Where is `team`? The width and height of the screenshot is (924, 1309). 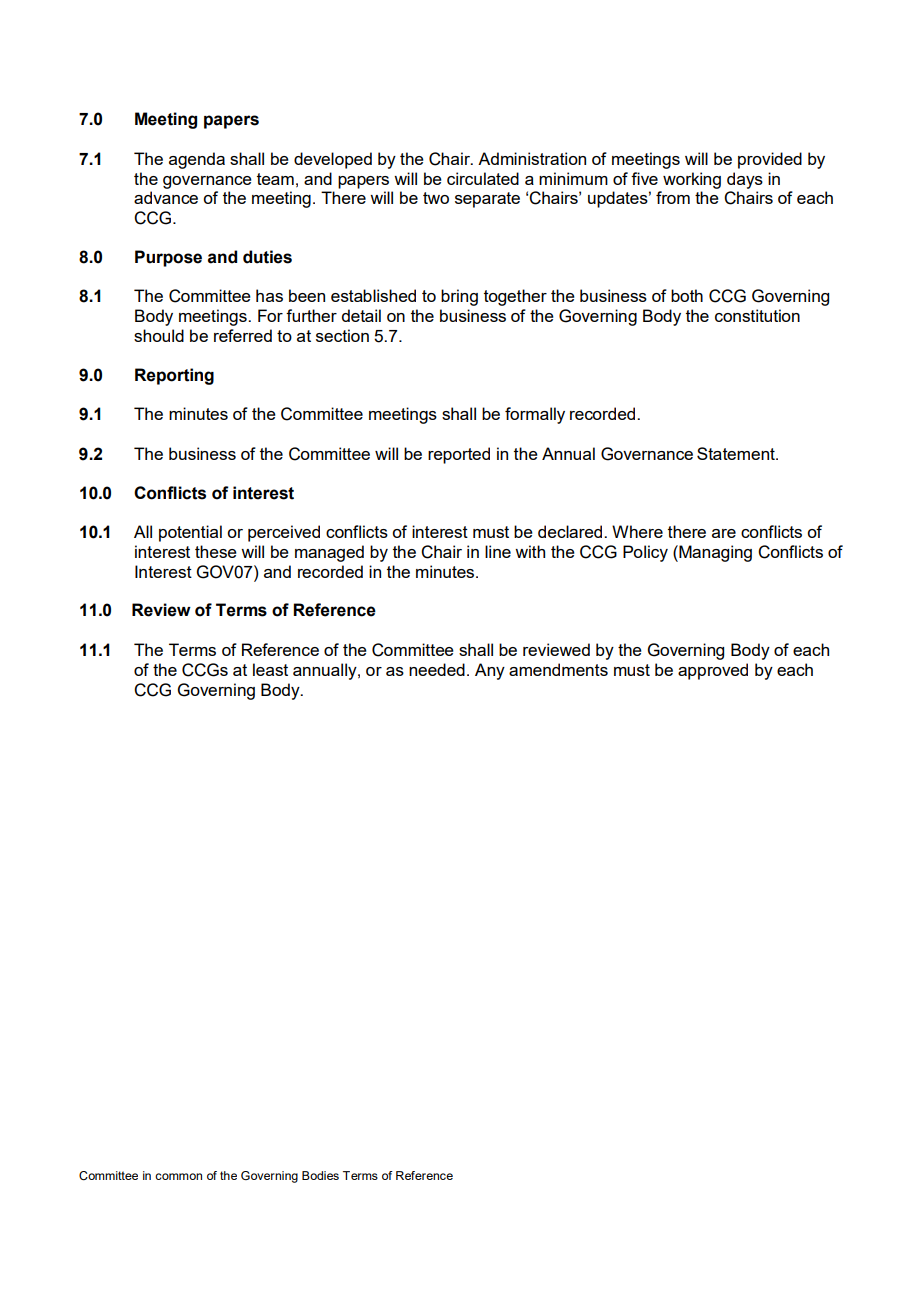
team is located at coordinates (275, 179).
